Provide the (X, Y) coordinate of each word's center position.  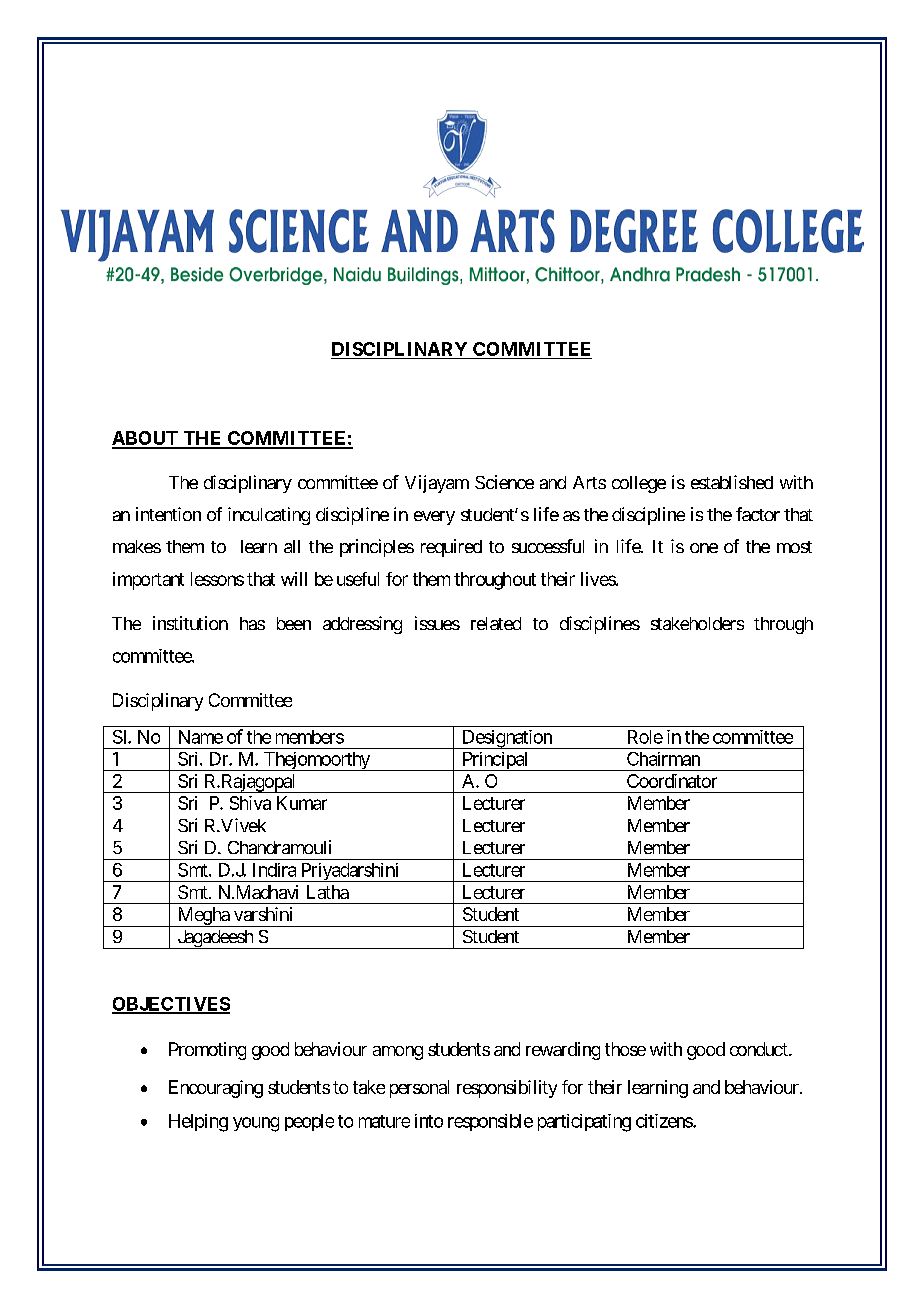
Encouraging (216, 1089)
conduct (760, 1049)
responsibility (507, 1089)
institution (190, 623)
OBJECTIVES (171, 1005)
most (794, 547)
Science (504, 482)
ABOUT (146, 439)
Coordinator (672, 781)
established (732, 482)
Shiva (250, 803)
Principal (495, 761)
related (496, 623)
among (398, 1053)
